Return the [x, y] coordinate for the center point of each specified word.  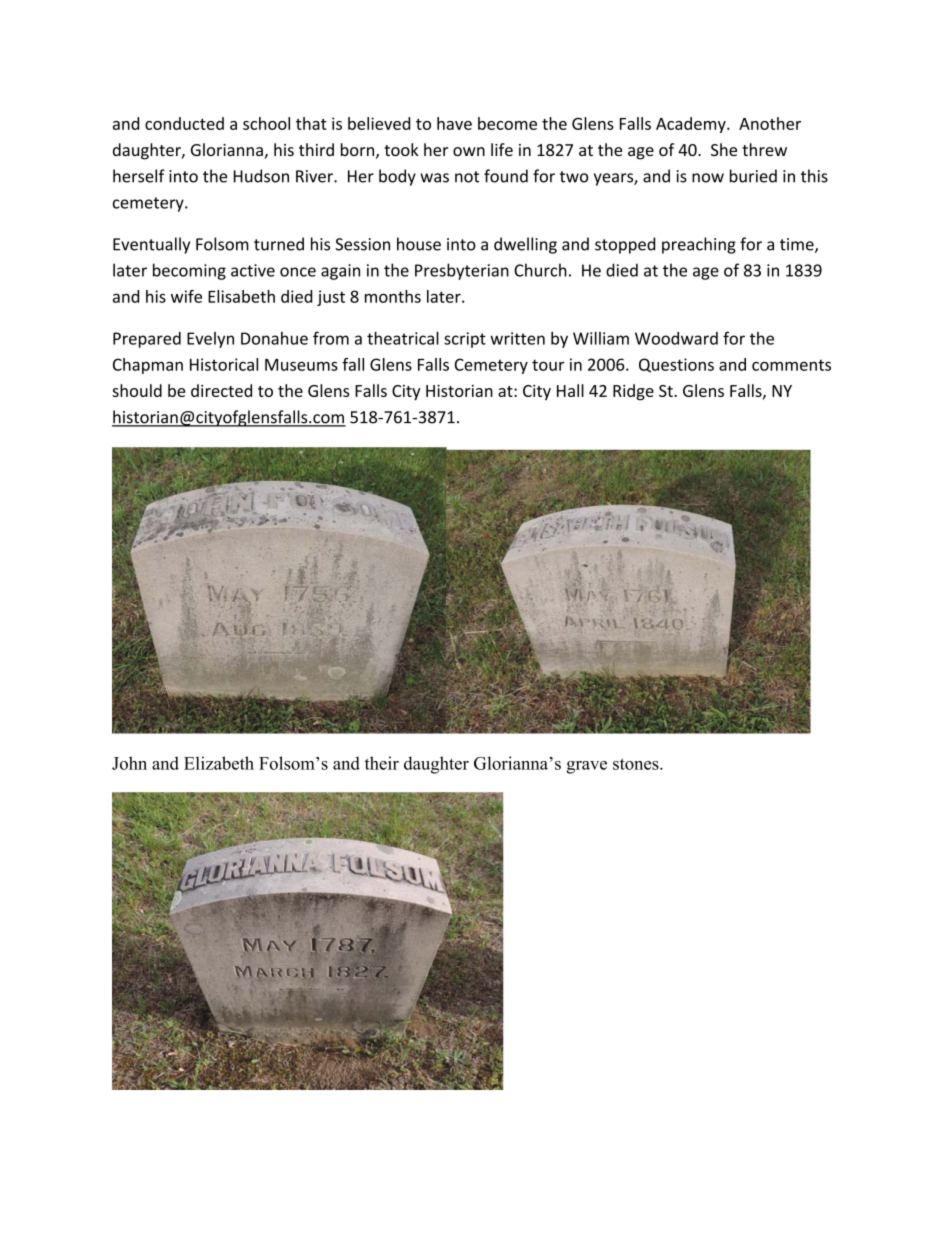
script [465, 340]
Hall [570, 390]
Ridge [633, 392]
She [724, 149]
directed [221, 390]
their [382, 763]
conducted [184, 123]
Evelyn [210, 340]
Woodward [676, 338]
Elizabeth [219, 763]
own [469, 151]
